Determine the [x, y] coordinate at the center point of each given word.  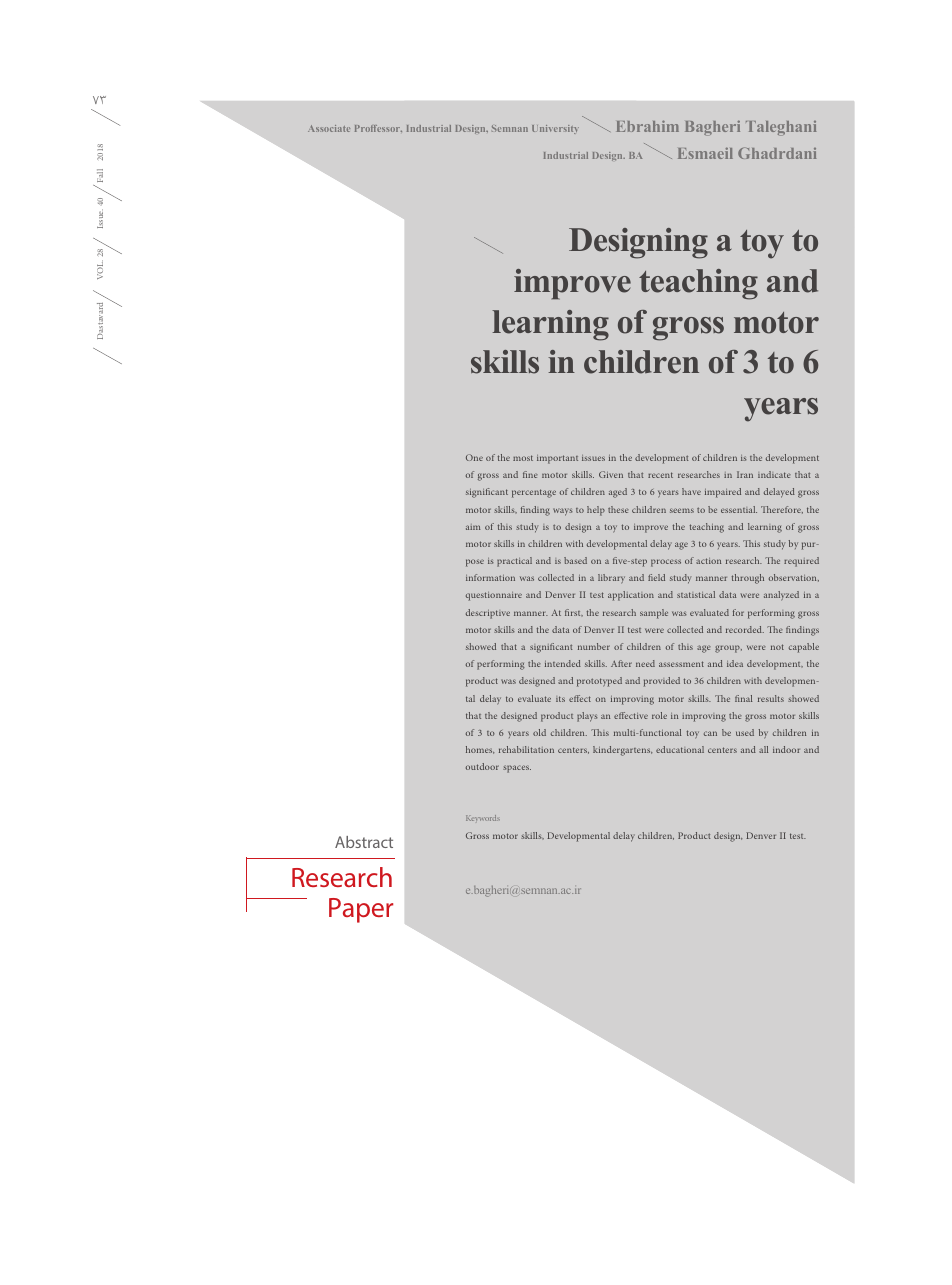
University [555, 129]
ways [563, 512]
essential [739, 509]
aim [473, 527]
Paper [361, 910]
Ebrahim [647, 126]
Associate [329, 128]
